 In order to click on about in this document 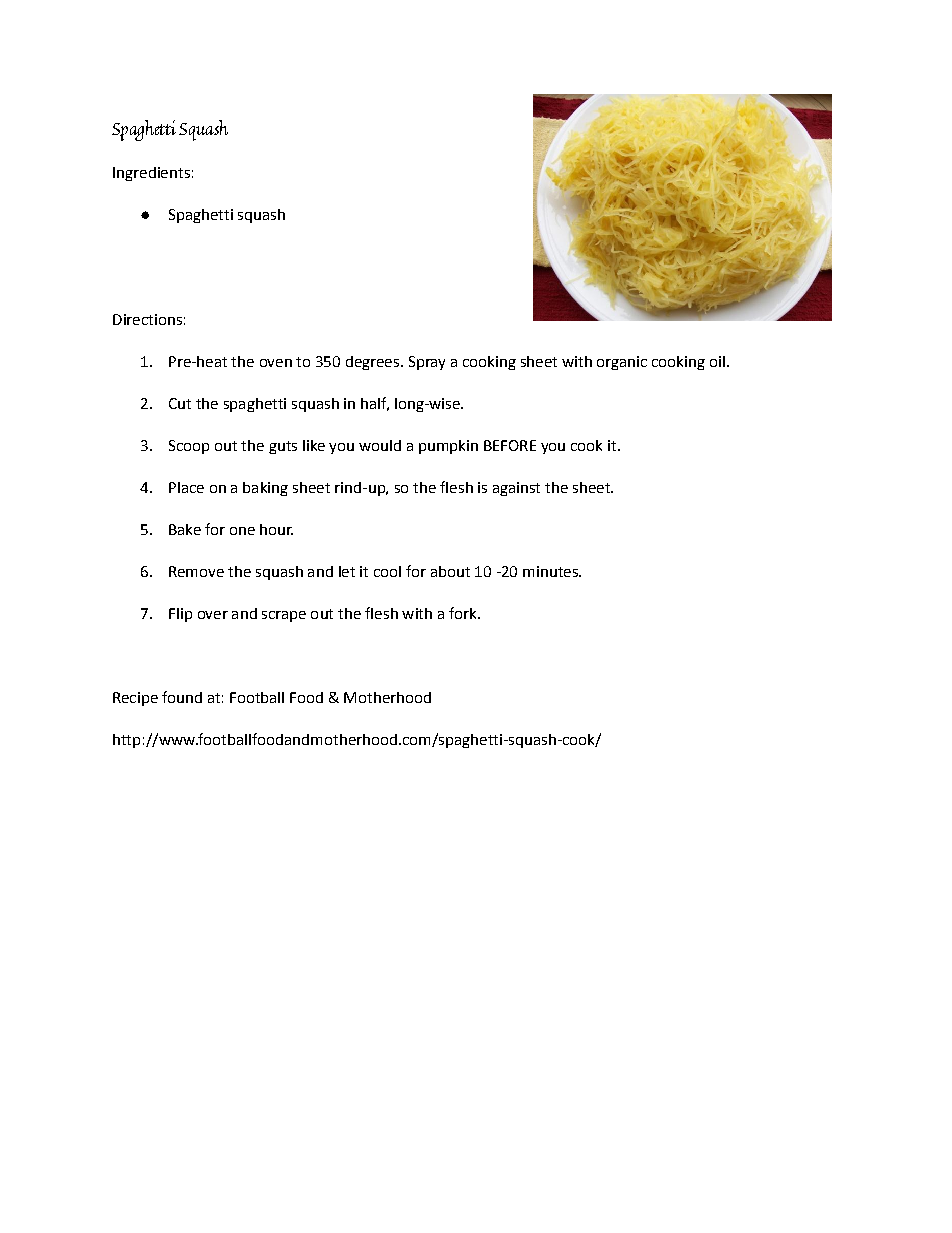, I will do `click(450, 571)`.
